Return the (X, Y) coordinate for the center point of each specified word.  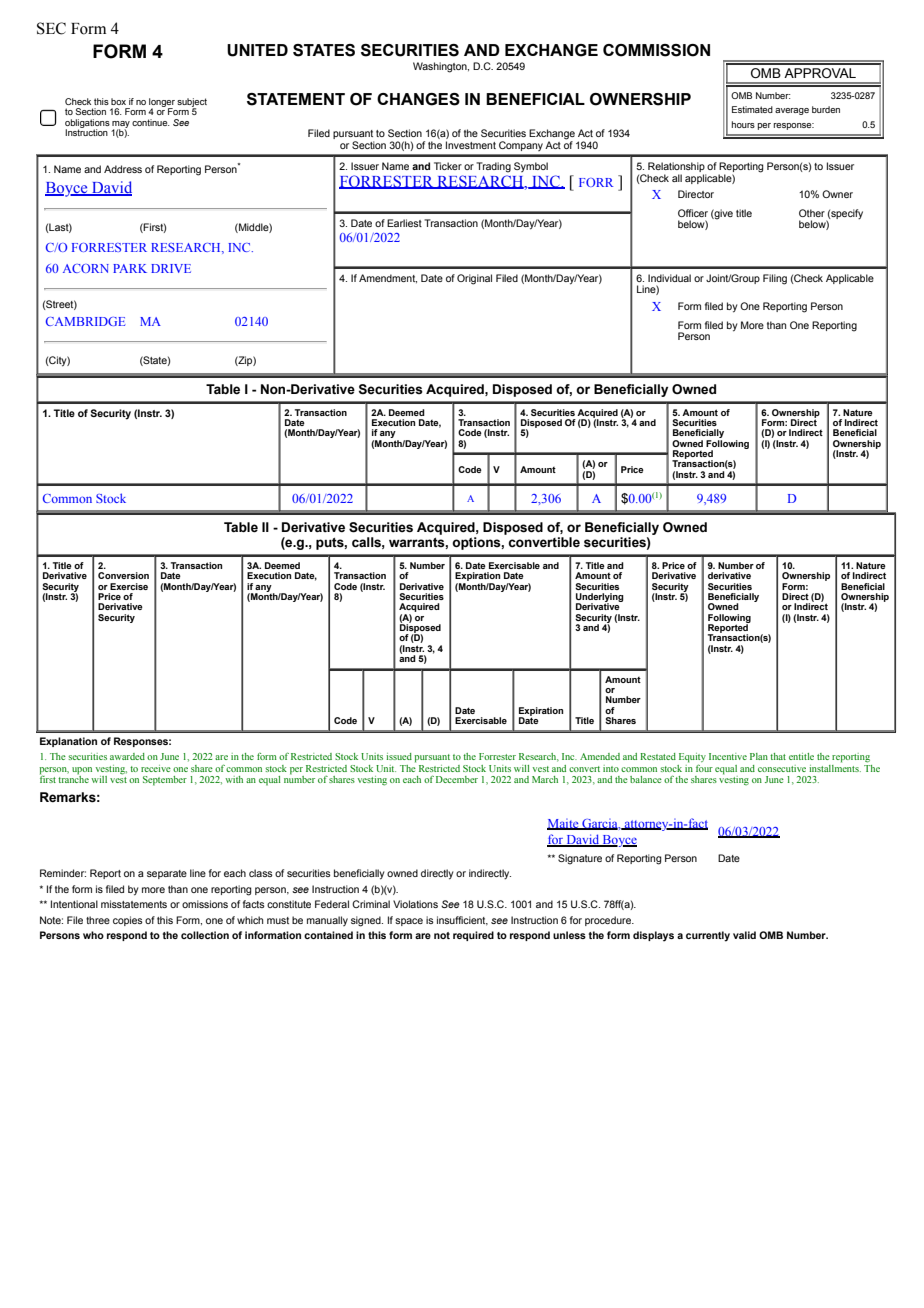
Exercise (129, 586)
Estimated (752, 109)
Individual (669, 278)
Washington (441, 67)
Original (474, 279)
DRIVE (171, 268)
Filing (775, 279)
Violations (415, 904)
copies (128, 921)
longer (162, 103)
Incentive (728, 756)
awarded (127, 756)
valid (744, 935)
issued (399, 756)
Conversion (123, 575)
